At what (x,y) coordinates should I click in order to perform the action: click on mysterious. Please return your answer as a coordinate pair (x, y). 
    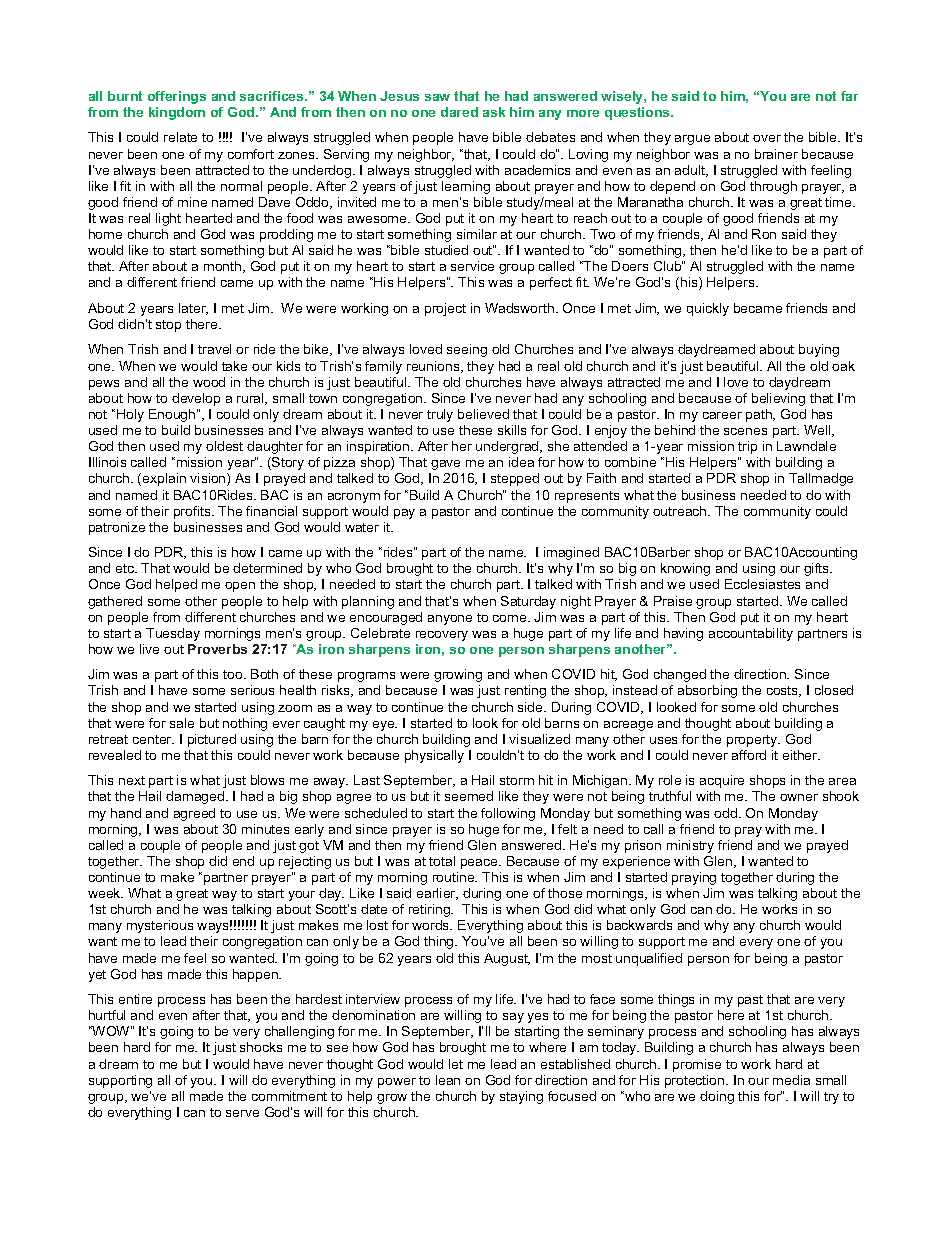
    Looking at the image, I should click on (160, 926).
